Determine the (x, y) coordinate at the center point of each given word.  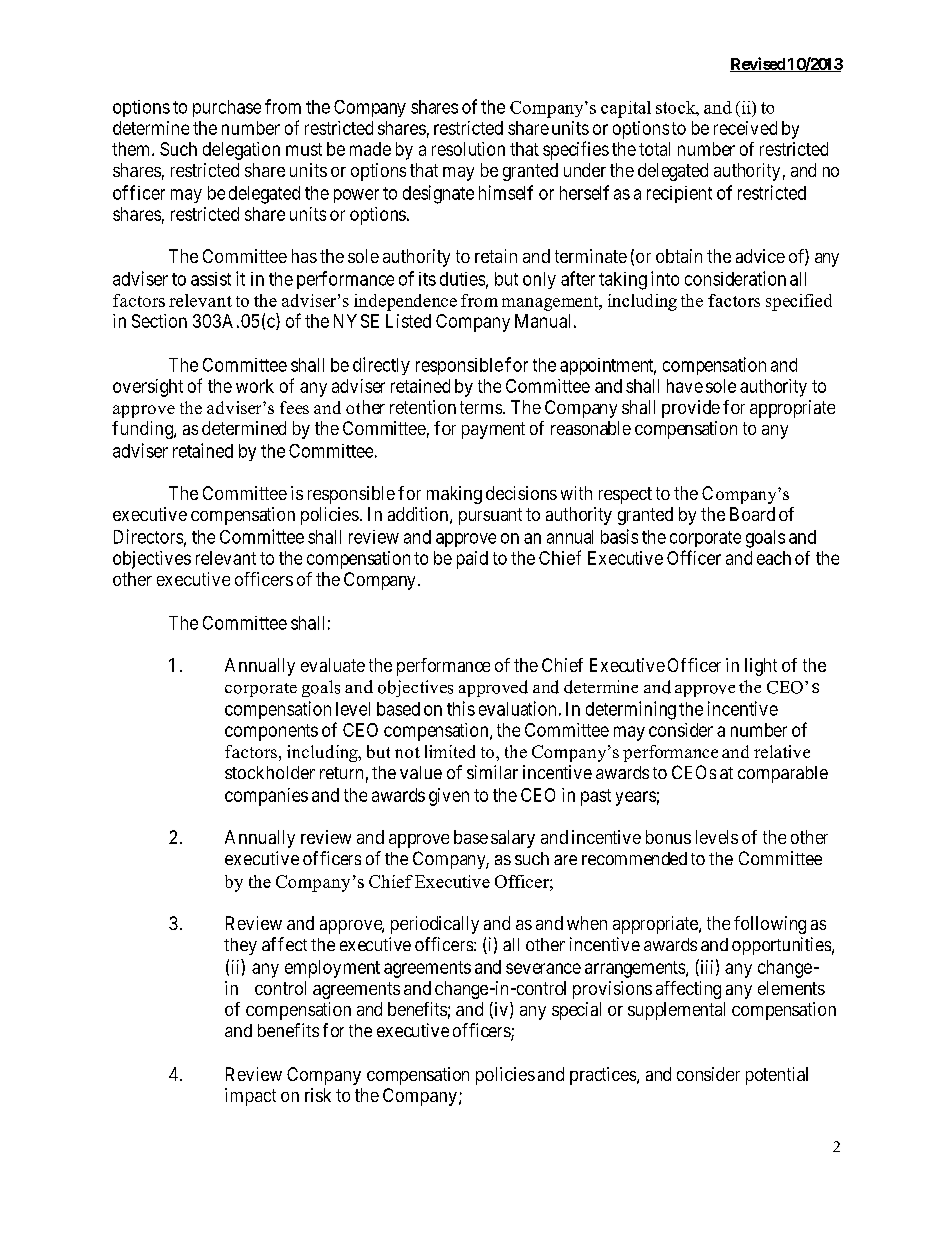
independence (405, 302)
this (461, 708)
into (665, 278)
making (454, 495)
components (271, 732)
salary (513, 839)
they (240, 946)
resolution (468, 149)
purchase (227, 108)
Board (752, 514)
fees (294, 407)
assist (211, 279)
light (761, 667)
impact (250, 1097)
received (745, 128)
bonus (668, 837)
